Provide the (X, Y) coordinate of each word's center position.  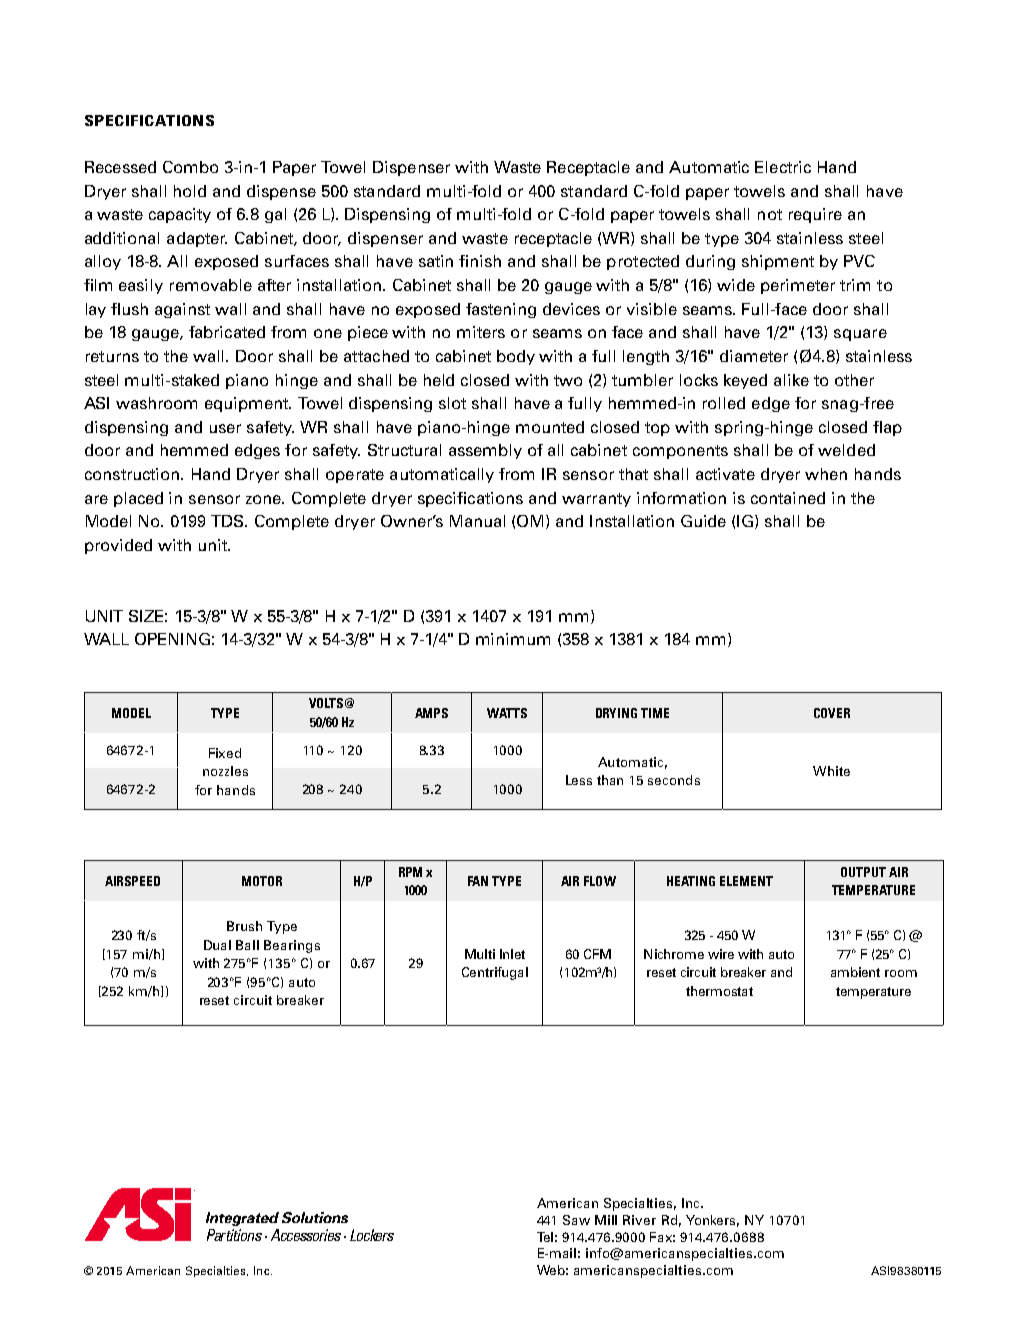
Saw (576, 1220)
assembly (485, 451)
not (770, 214)
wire (721, 954)
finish (480, 261)
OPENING (172, 639)
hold (190, 191)
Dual (217, 945)
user (225, 428)
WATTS (507, 713)
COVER (832, 713)
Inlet (512, 954)
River (639, 1220)
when (826, 474)
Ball (247, 945)
